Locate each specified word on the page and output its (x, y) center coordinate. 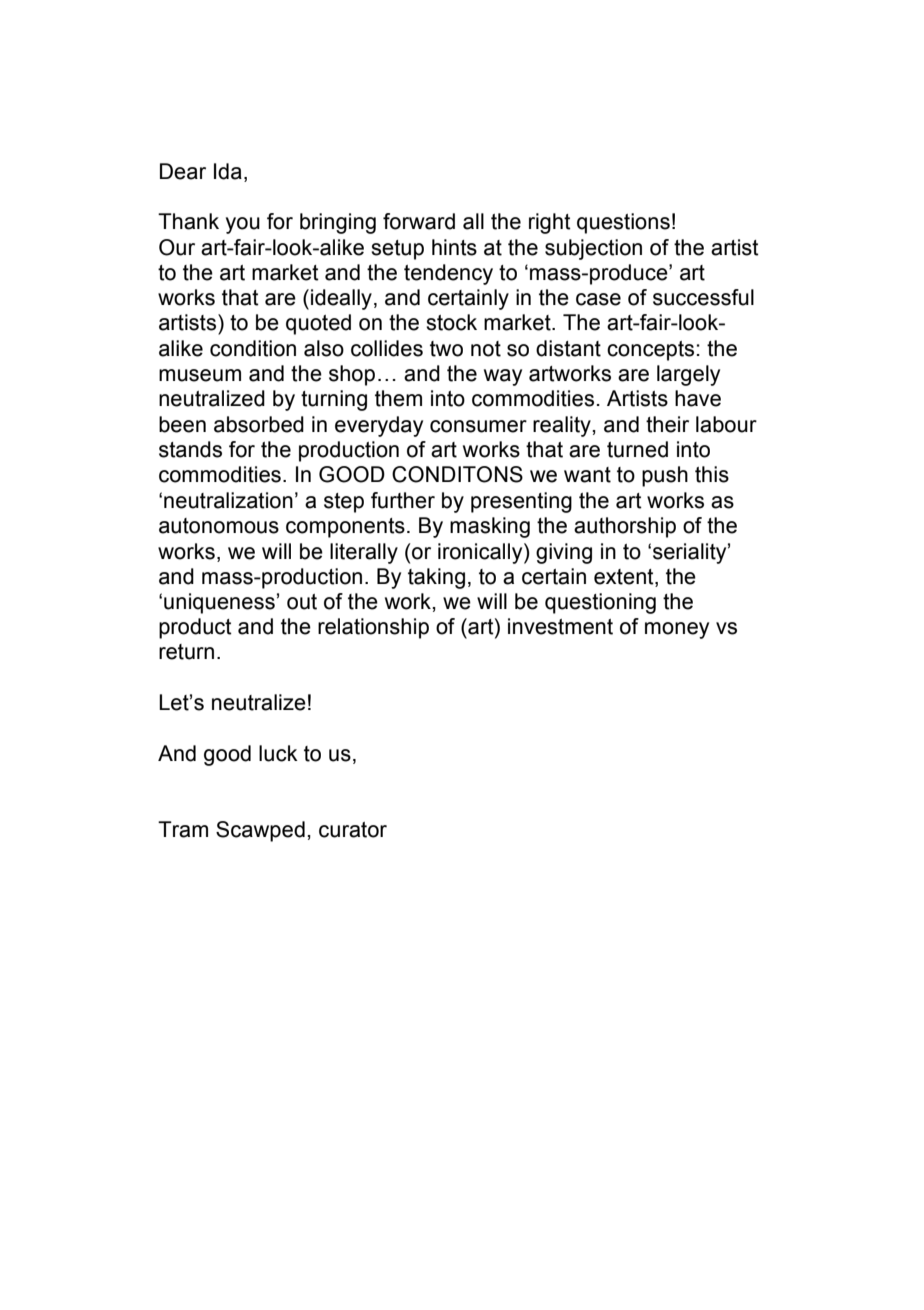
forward (419, 221)
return (186, 652)
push (665, 476)
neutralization (228, 500)
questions (623, 223)
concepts (650, 351)
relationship (373, 628)
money (677, 630)
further (403, 500)
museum (200, 375)
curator (353, 830)
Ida (228, 171)
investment (560, 626)
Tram (183, 829)
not (486, 349)
